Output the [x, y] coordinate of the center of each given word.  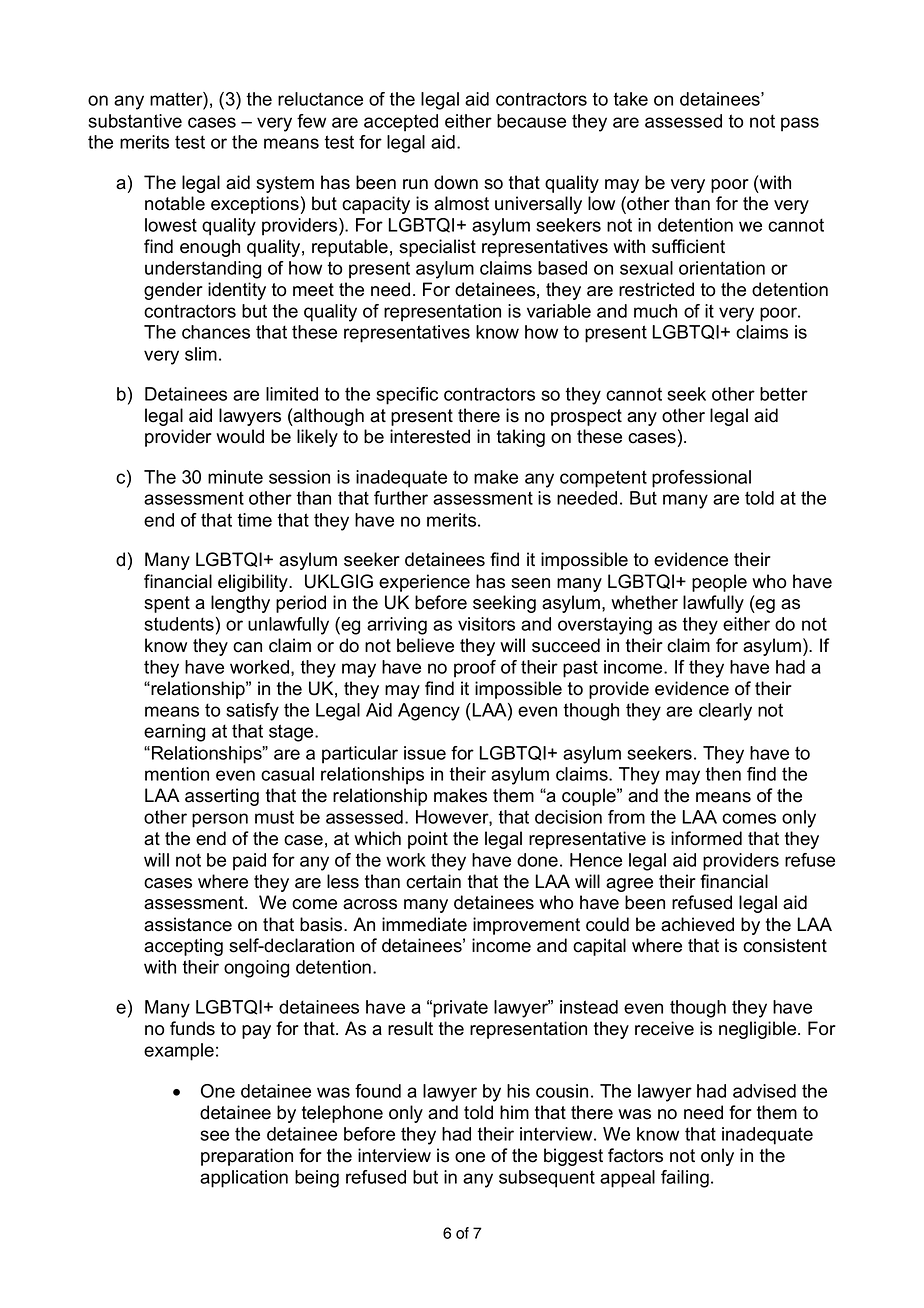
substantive [135, 121]
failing [685, 1179]
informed [706, 838]
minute [235, 477]
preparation [247, 1157]
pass [800, 124]
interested [430, 436]
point [428, 840]
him [514, 1112]
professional [701, 479]
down [456, 182]
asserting [222, 797]
